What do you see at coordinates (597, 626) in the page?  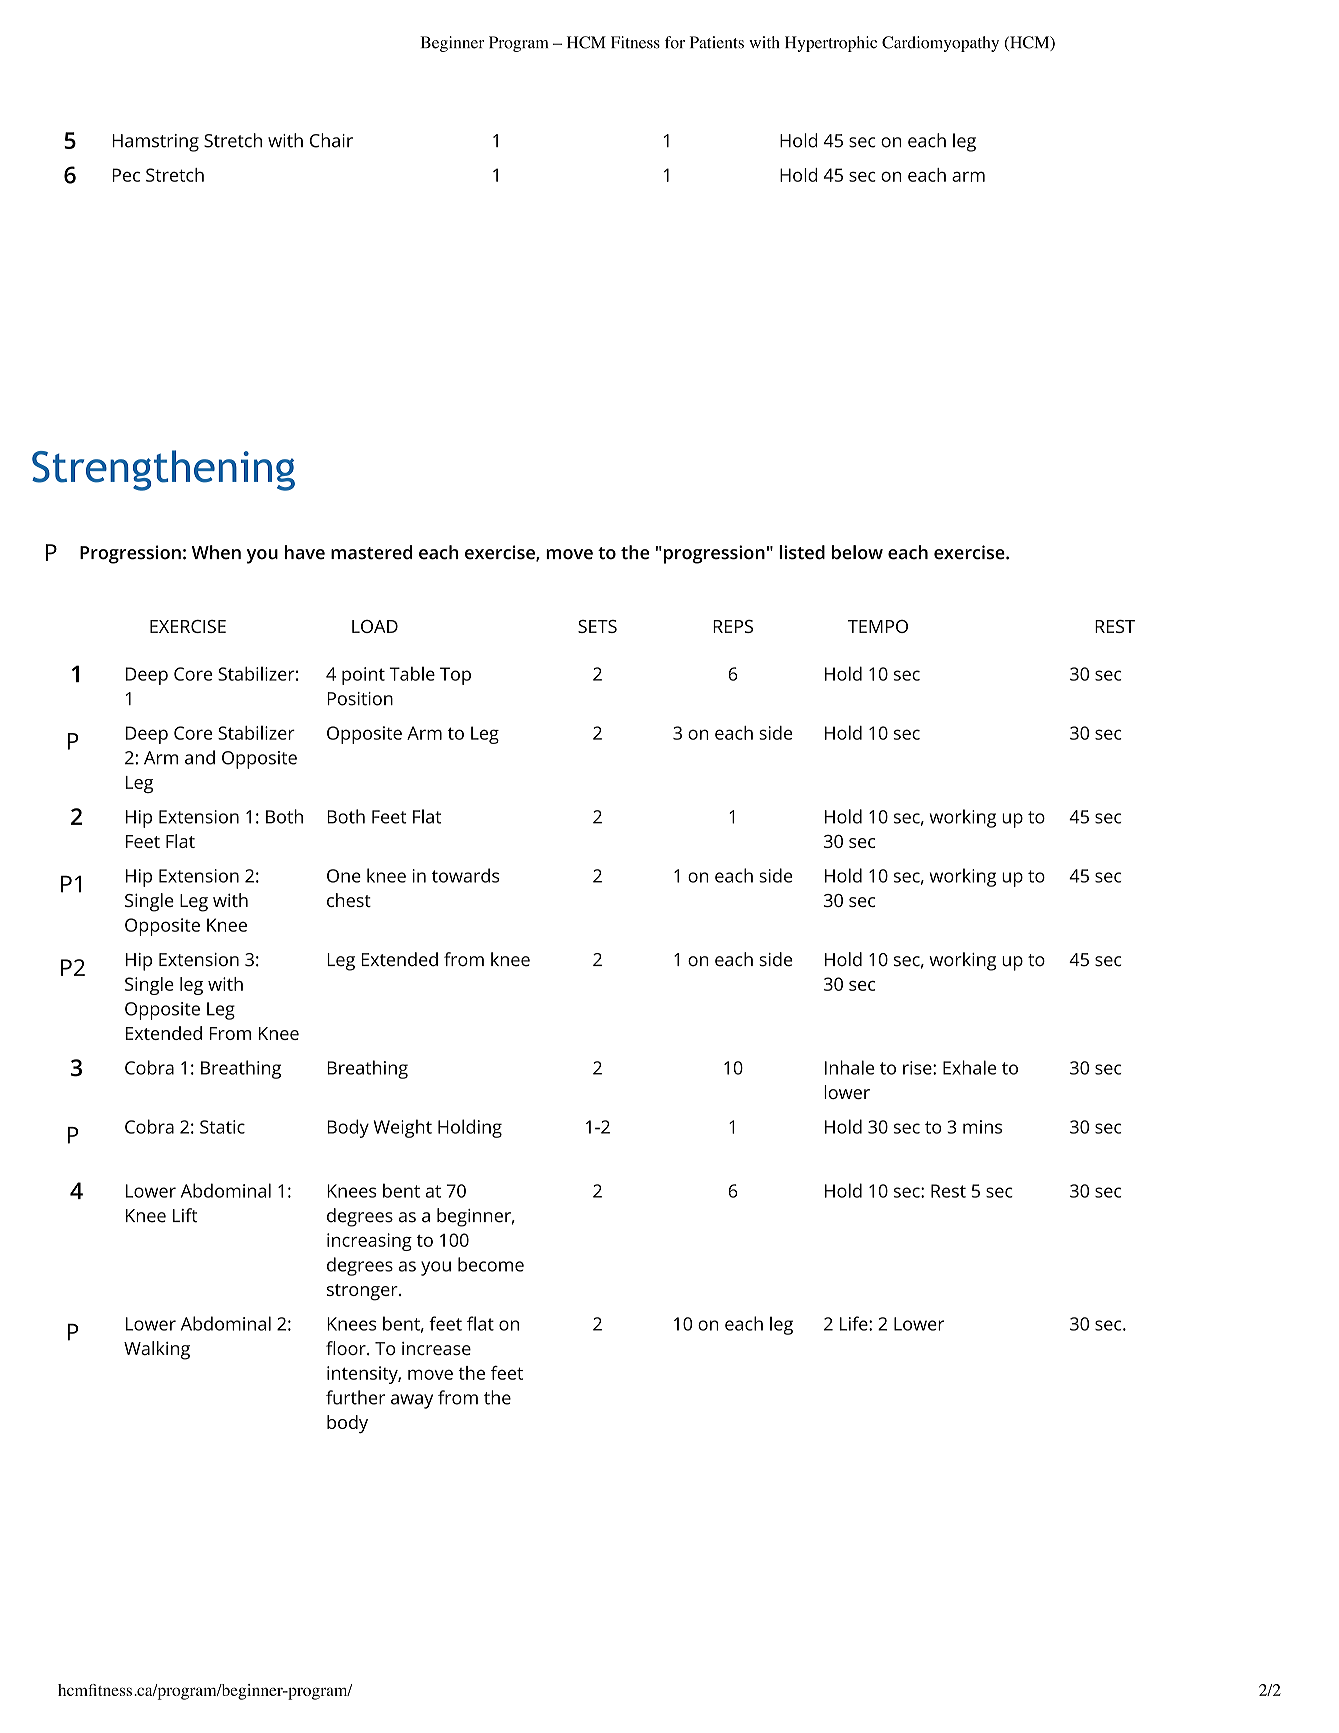 I see `SETS` at bounding box center [597, 626].
